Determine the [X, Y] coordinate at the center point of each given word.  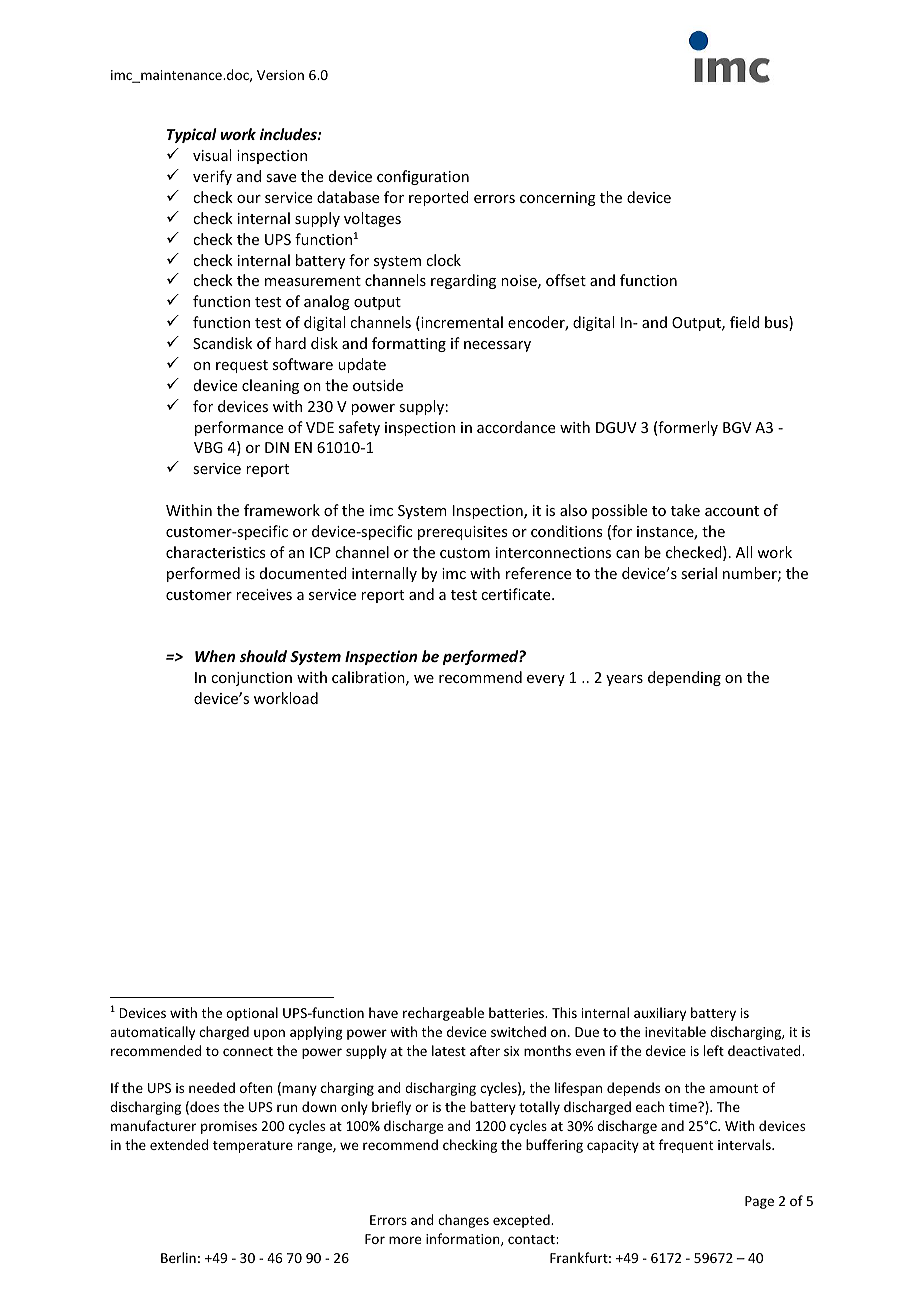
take [685, 510]
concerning [558, 199]
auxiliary [660, 1014]
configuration [423, 177]
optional [252, 1014]
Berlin [178, 1257]
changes [463, 1221]
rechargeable [443, 1014]
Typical [192, 135]
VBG [208, 447]
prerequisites [462, 533]
